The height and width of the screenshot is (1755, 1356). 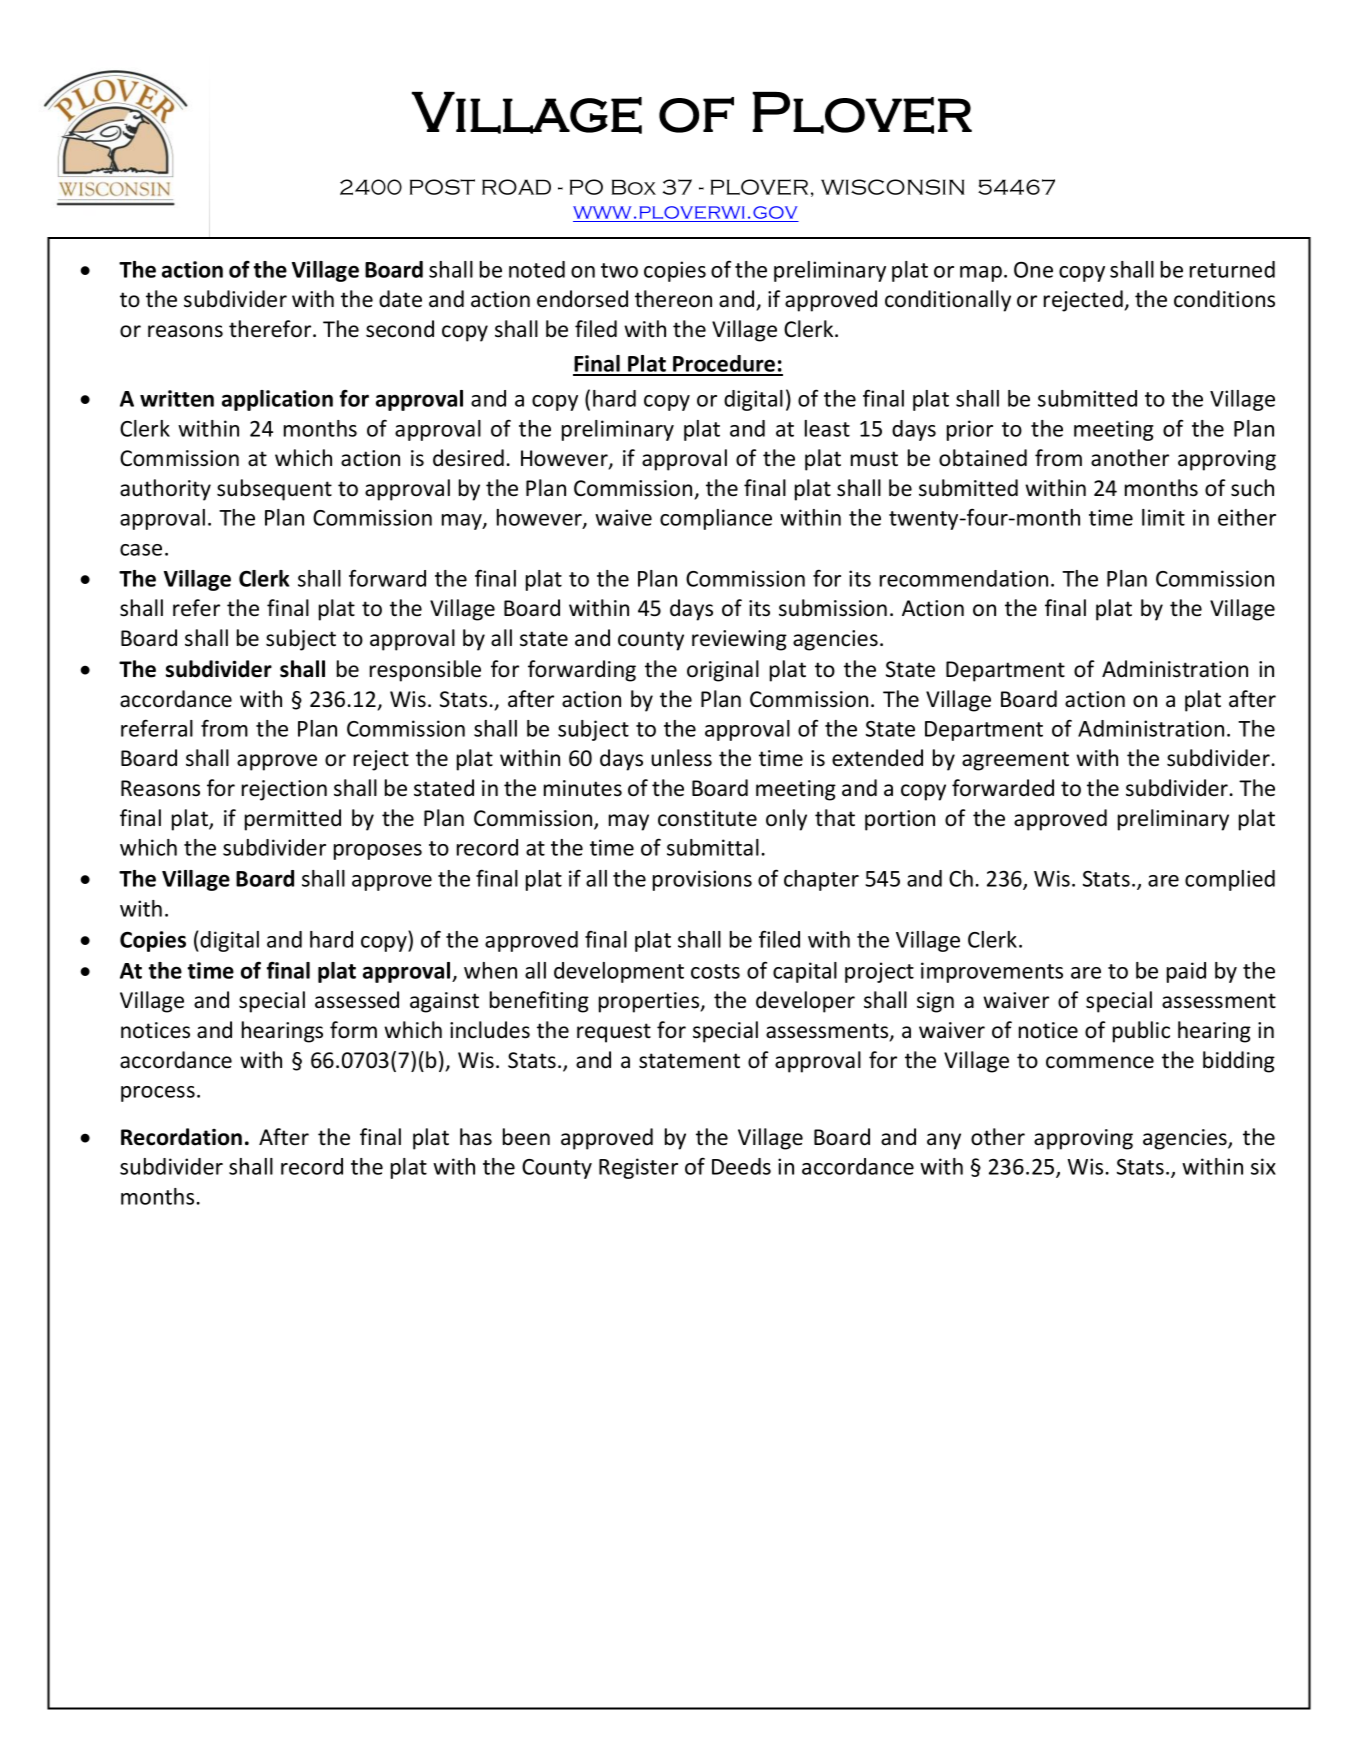 I want to click on original, so click(x=723, y=671).
